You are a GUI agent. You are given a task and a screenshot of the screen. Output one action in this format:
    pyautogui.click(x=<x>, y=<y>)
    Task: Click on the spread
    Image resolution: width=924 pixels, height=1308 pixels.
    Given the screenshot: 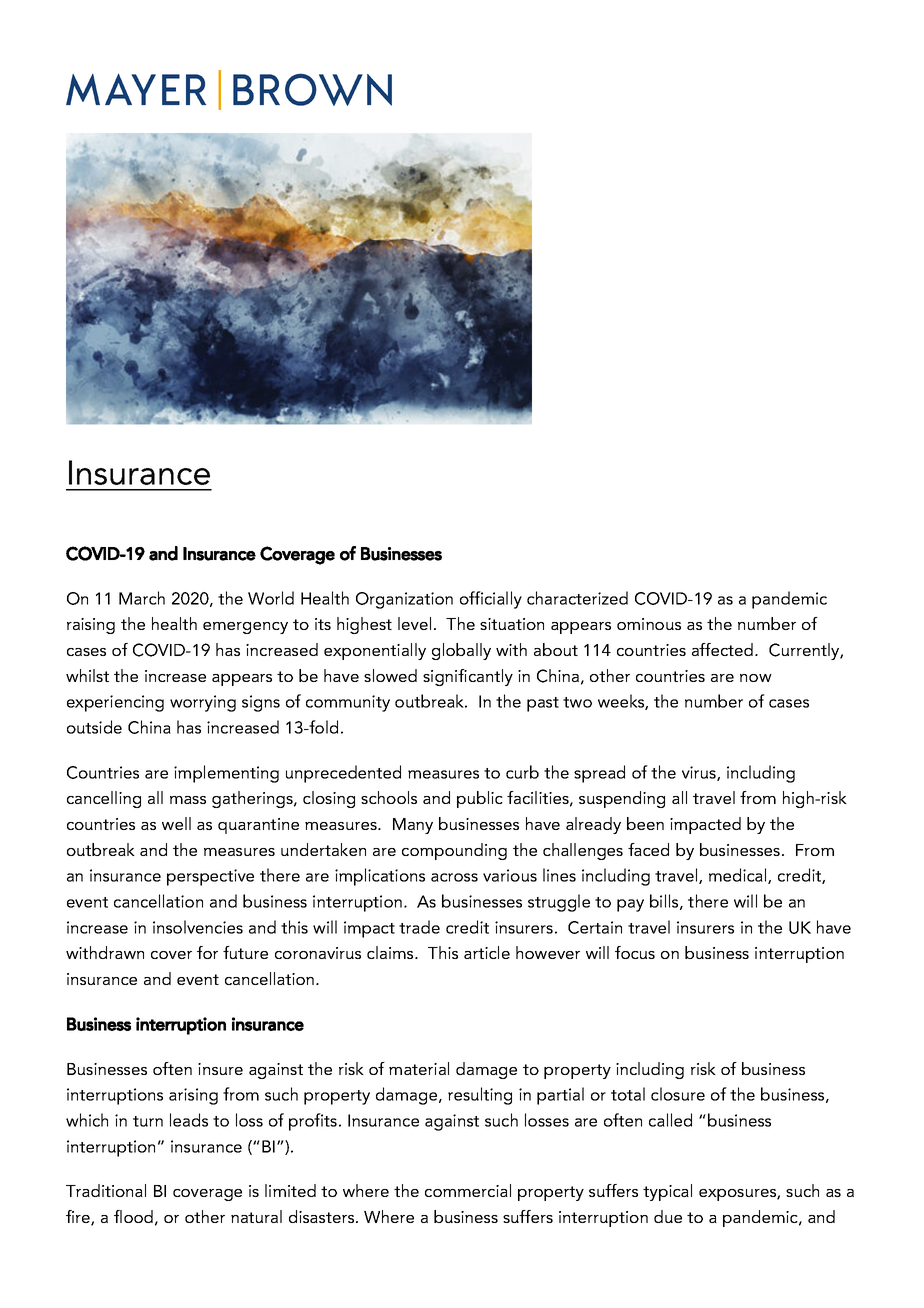 What is the action you would take?
    pyautogui.click(x=599, y=774)
